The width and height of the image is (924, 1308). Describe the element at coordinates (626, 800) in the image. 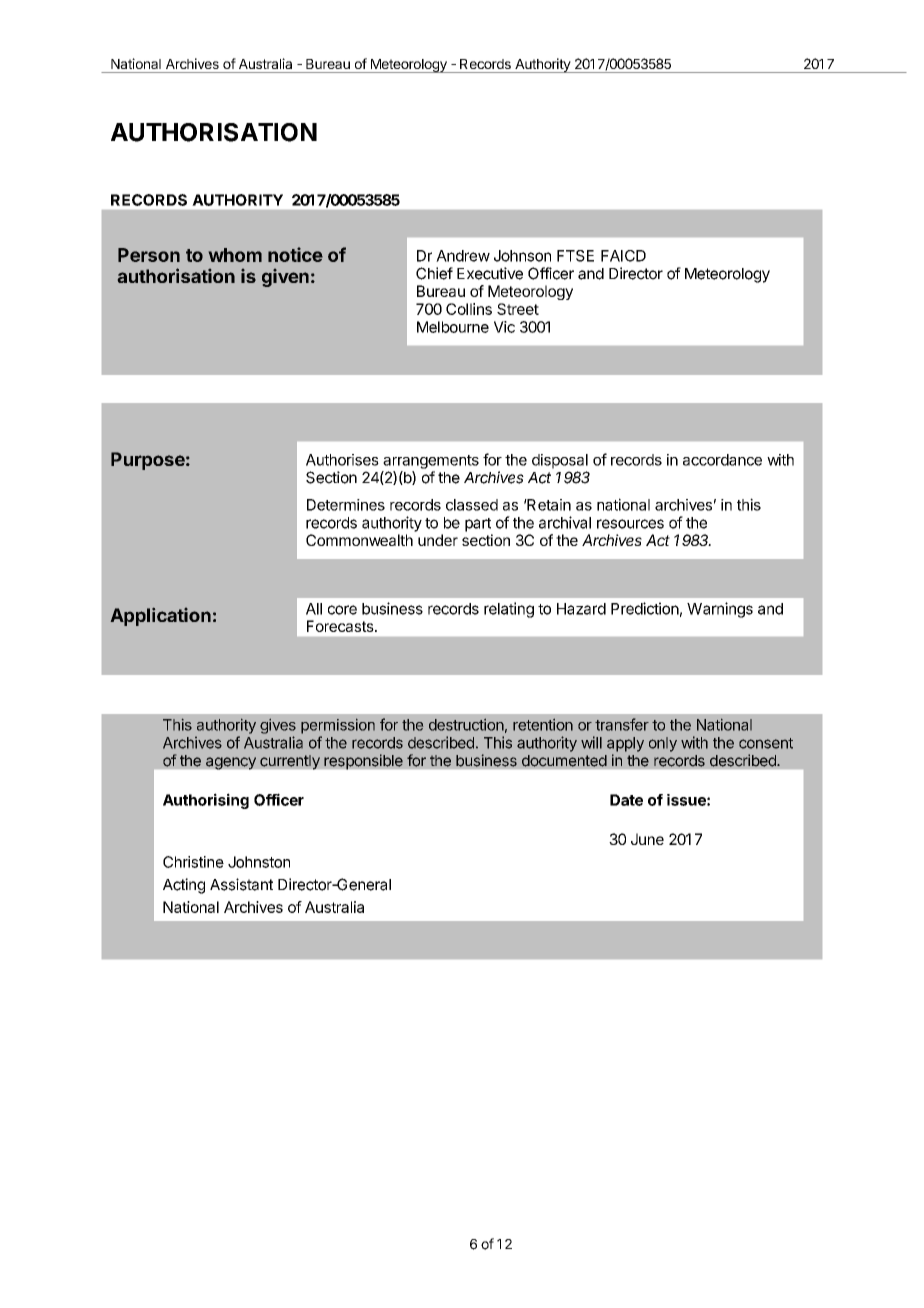

I see `Date` at that location.
